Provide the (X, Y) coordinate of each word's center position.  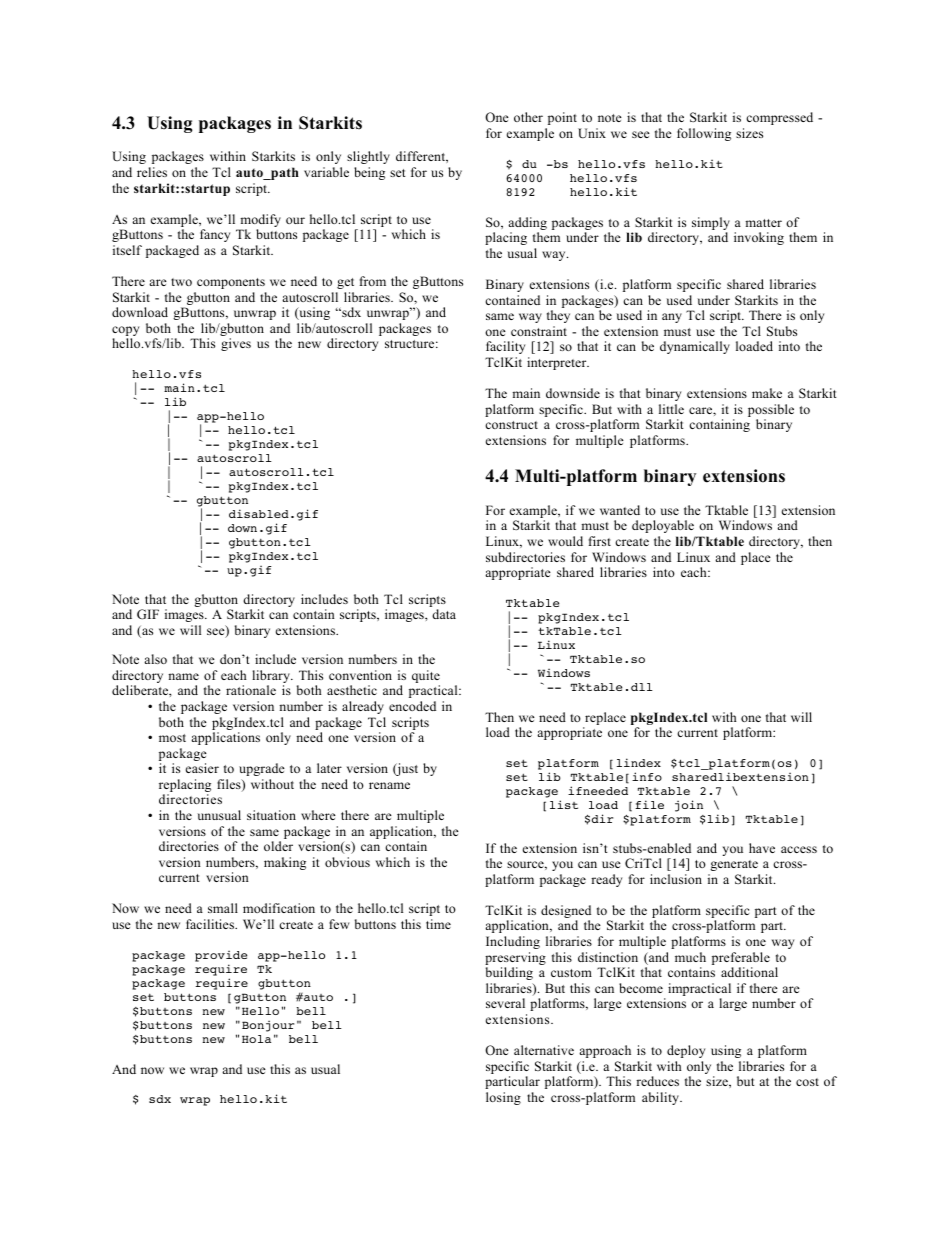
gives (236, 344)
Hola (256, 1039)
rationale (251, 690)
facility (505, 347)
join (689, 806)
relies (152, 172)
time (438, 924)
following (704, 134)
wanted (620, 510)
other (528, 117)
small (223, 908)
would (565, 541)
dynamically (695, 347)
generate (734, 865)
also (155, 659)
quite (426, 678)
